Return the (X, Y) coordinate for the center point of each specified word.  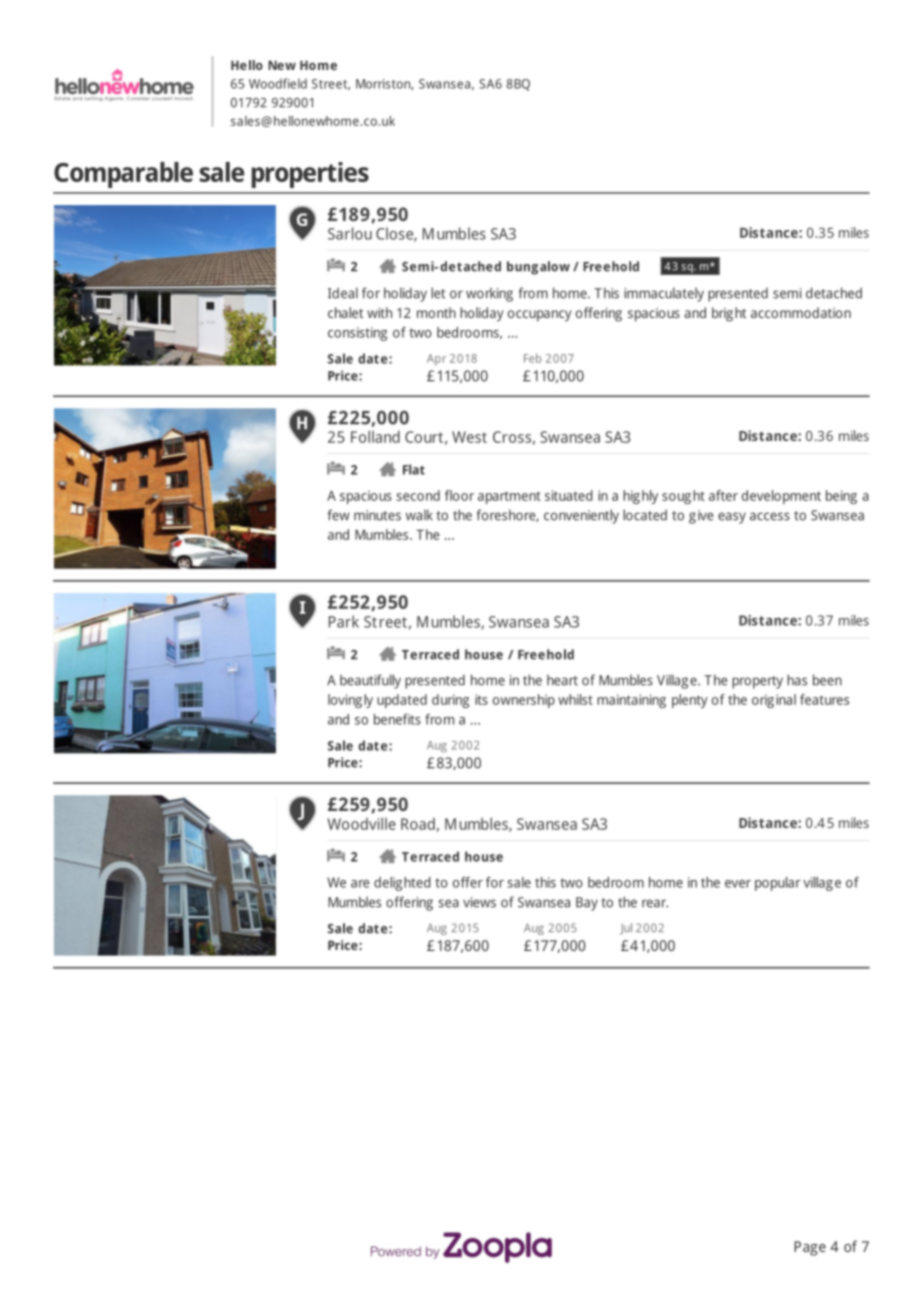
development (781, 497)
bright (729, 314)
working (489, 295)
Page (810, 1248)
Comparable (123, 175)
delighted (402, 884)
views (479, 902)
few (338, 515)
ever (738, 884)
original (774, 701)
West (469, 437)
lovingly (350, 701)
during (450, 701)
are (360, 884)
